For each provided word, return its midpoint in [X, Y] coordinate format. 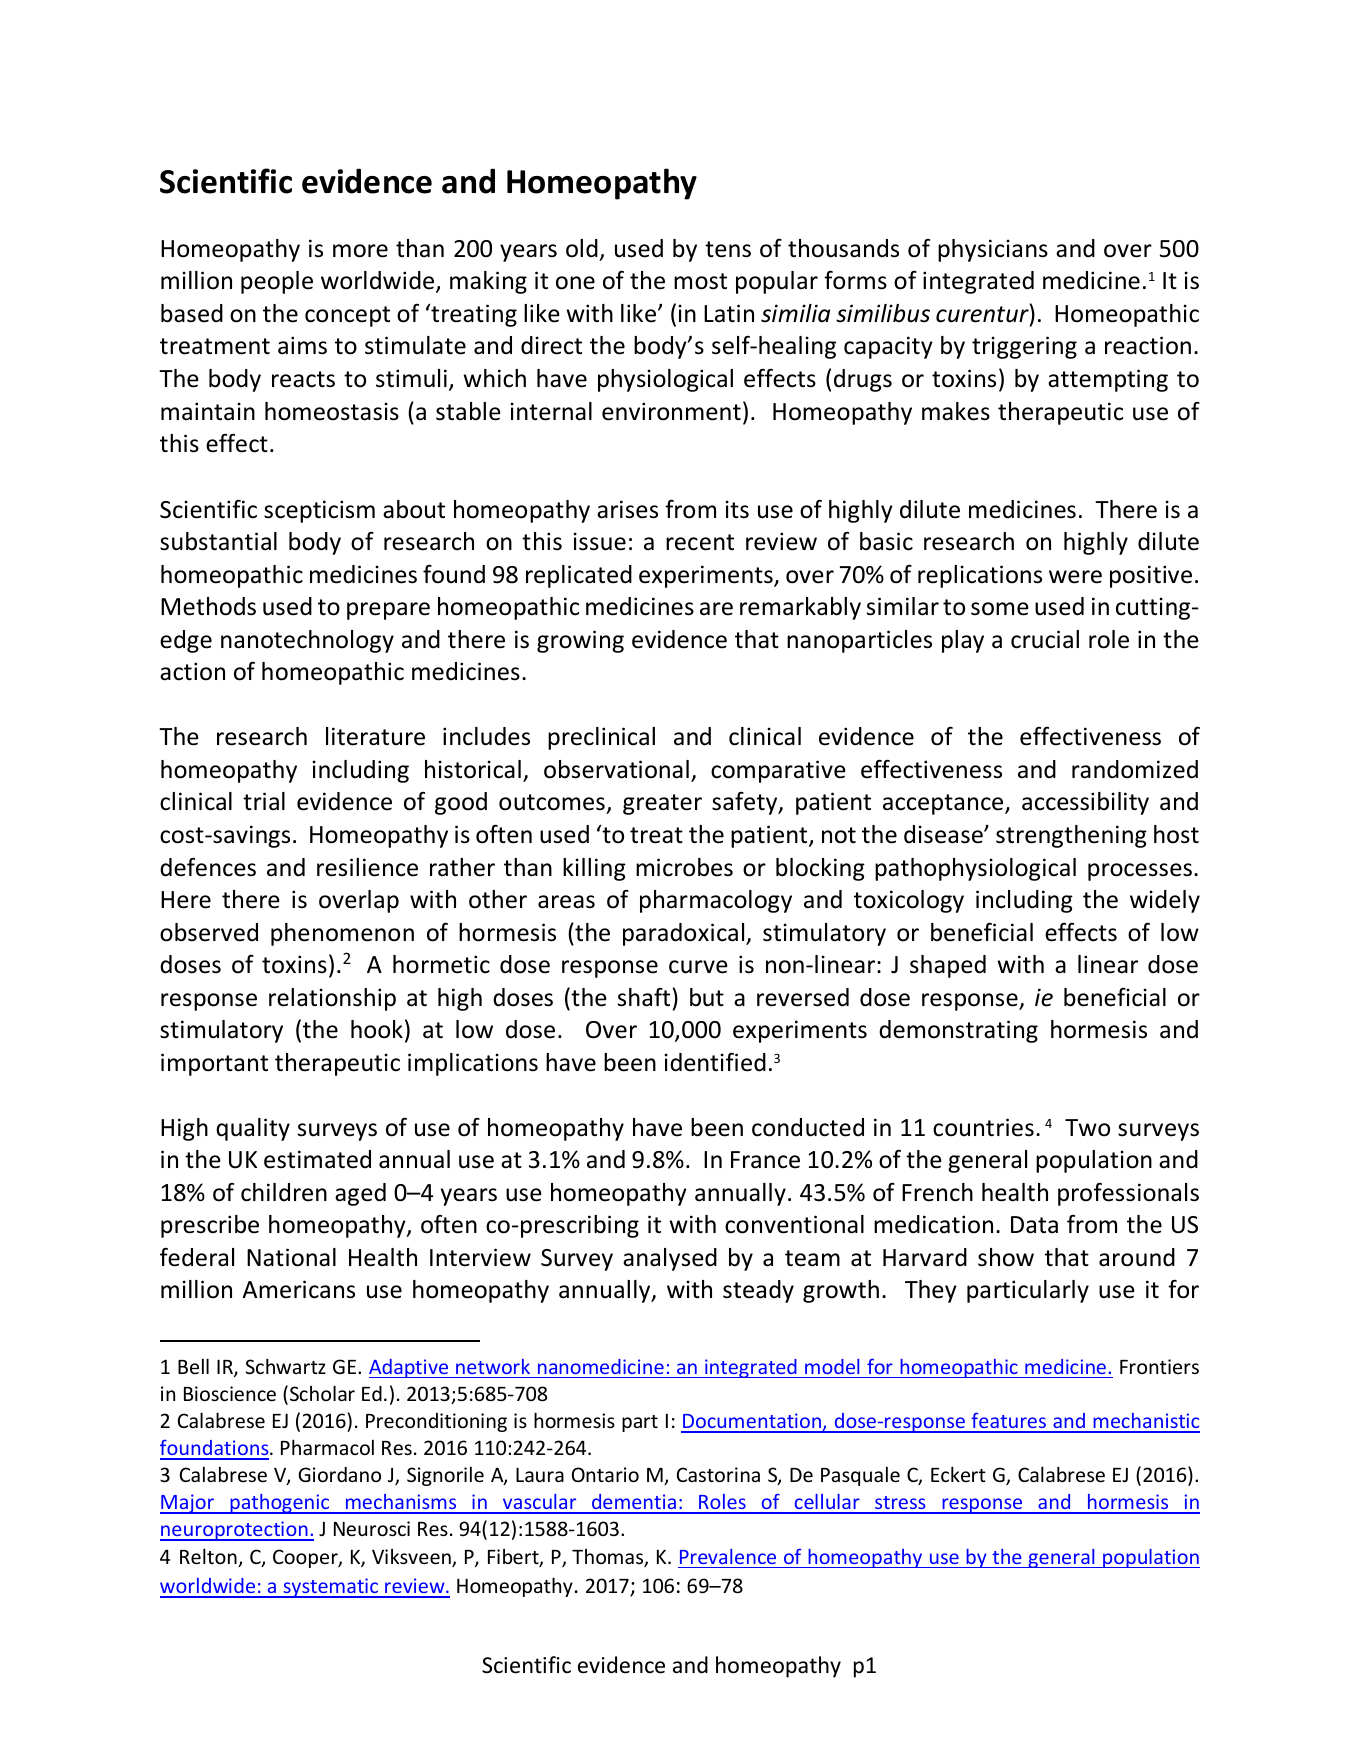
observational [616, 769]
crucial [1045, 639]
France [765, 1160]
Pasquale [860, 1476]
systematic [331, 1588]
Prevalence [728, 1556]
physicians [993, 250]
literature [375, 736]
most [700, 281]
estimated [317, 1159]
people [277, 282]
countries [983, 1127]
